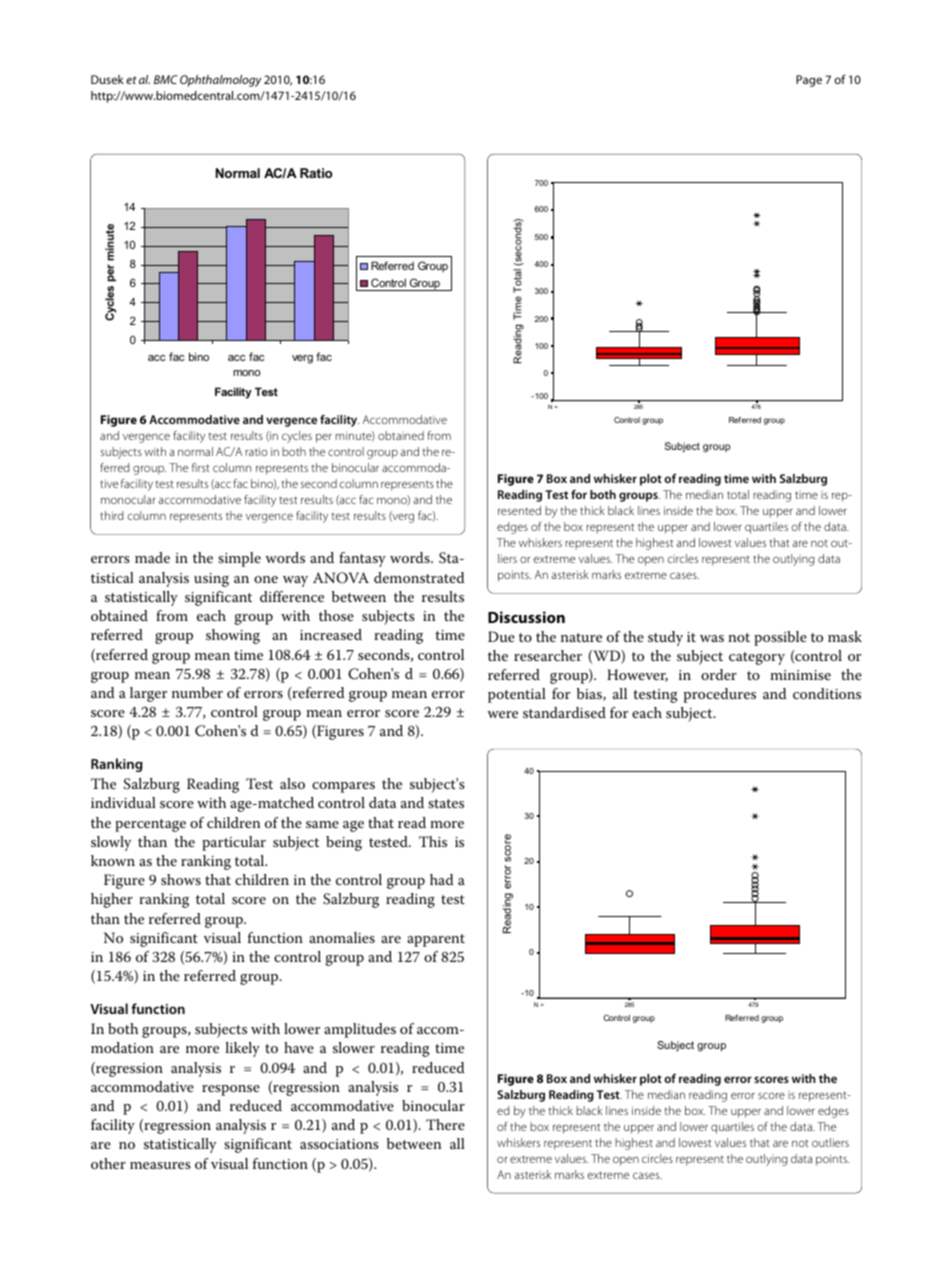 The width and height of the document is (952, 1271). I want to click on procedures, so click(720, 695).
